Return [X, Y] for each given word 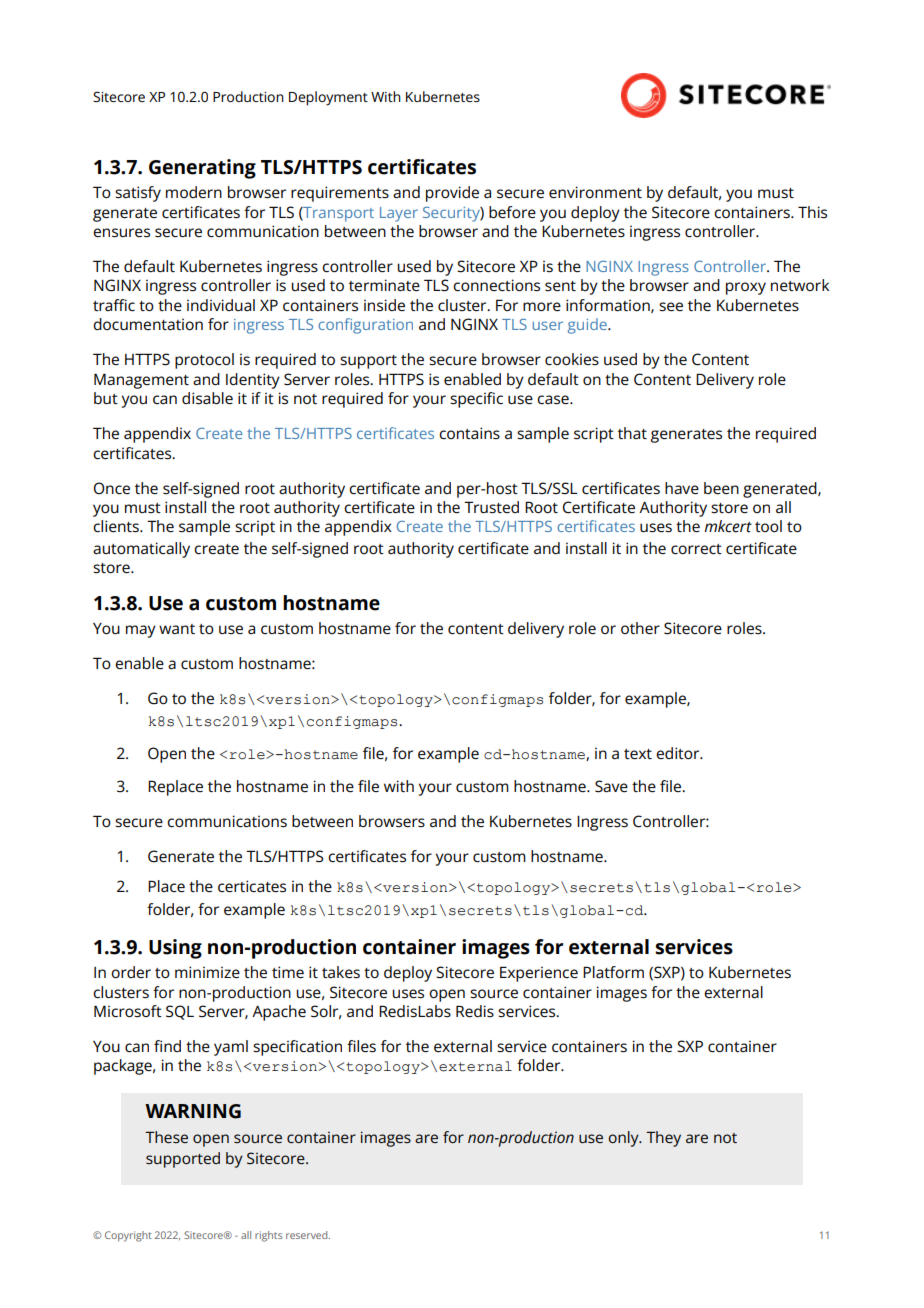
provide [452, 194]
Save [611, 786]
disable [207, 398]
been [721, 488]
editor [679, 753]
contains [469, 433]
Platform [613, 972]
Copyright [128, 1236]
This [812, 212]
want [177, 629]
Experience [539, 974]
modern [194, 192]
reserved [308, 1235]
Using [175, 949]
